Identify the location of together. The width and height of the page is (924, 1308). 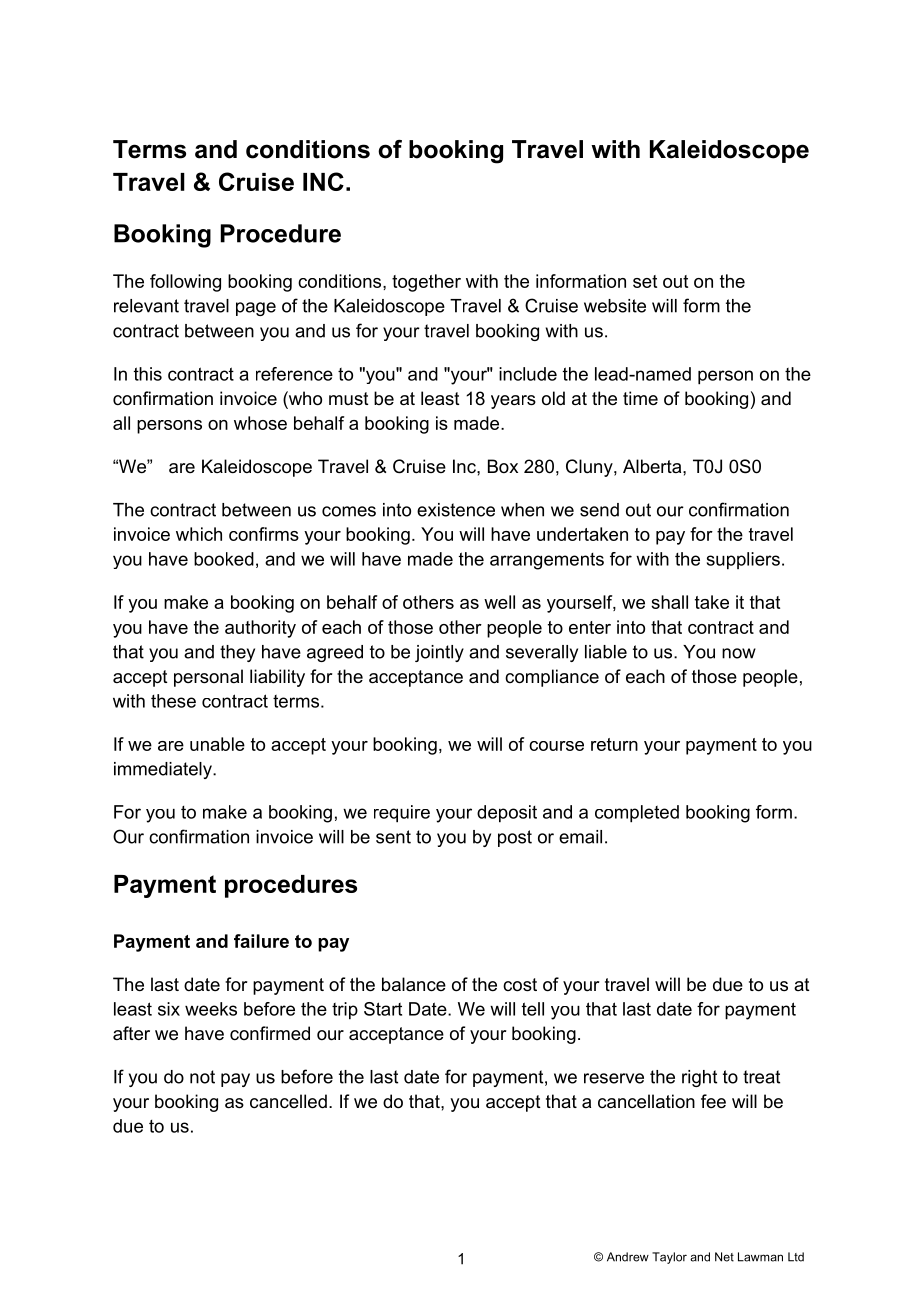
(426, 283).
